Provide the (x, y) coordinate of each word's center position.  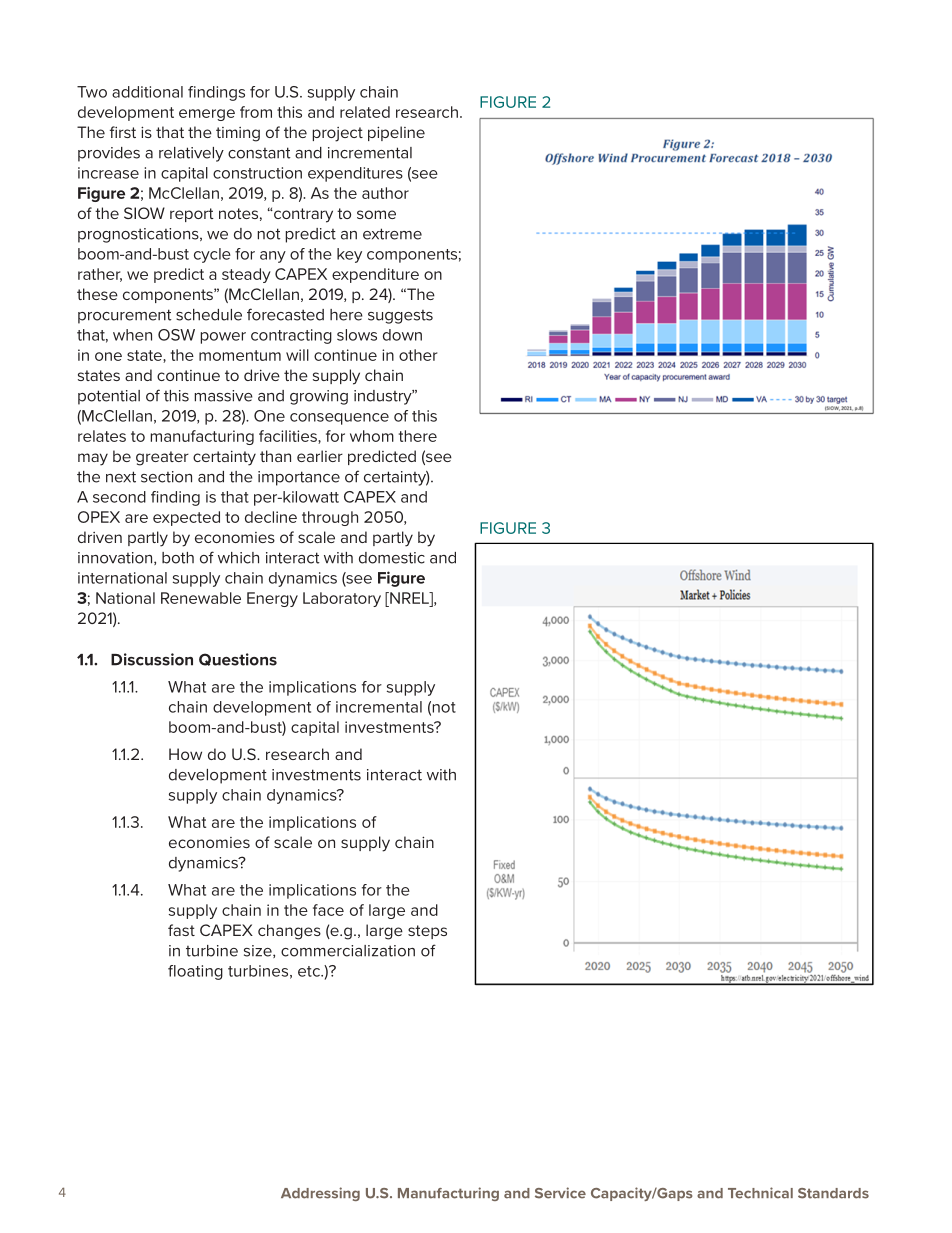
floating (195, 972)
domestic (392, 558)
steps (427, 932)
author (385, 193)
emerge (207, 115)
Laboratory (342, 599)
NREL (409, 598)
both (178, 558)
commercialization (348, 951)
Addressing (320, 1194)
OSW (176, 335)
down (402, 335)
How (185, 754)
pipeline (396, 133)
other (418, 355)
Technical (760, 1193)
